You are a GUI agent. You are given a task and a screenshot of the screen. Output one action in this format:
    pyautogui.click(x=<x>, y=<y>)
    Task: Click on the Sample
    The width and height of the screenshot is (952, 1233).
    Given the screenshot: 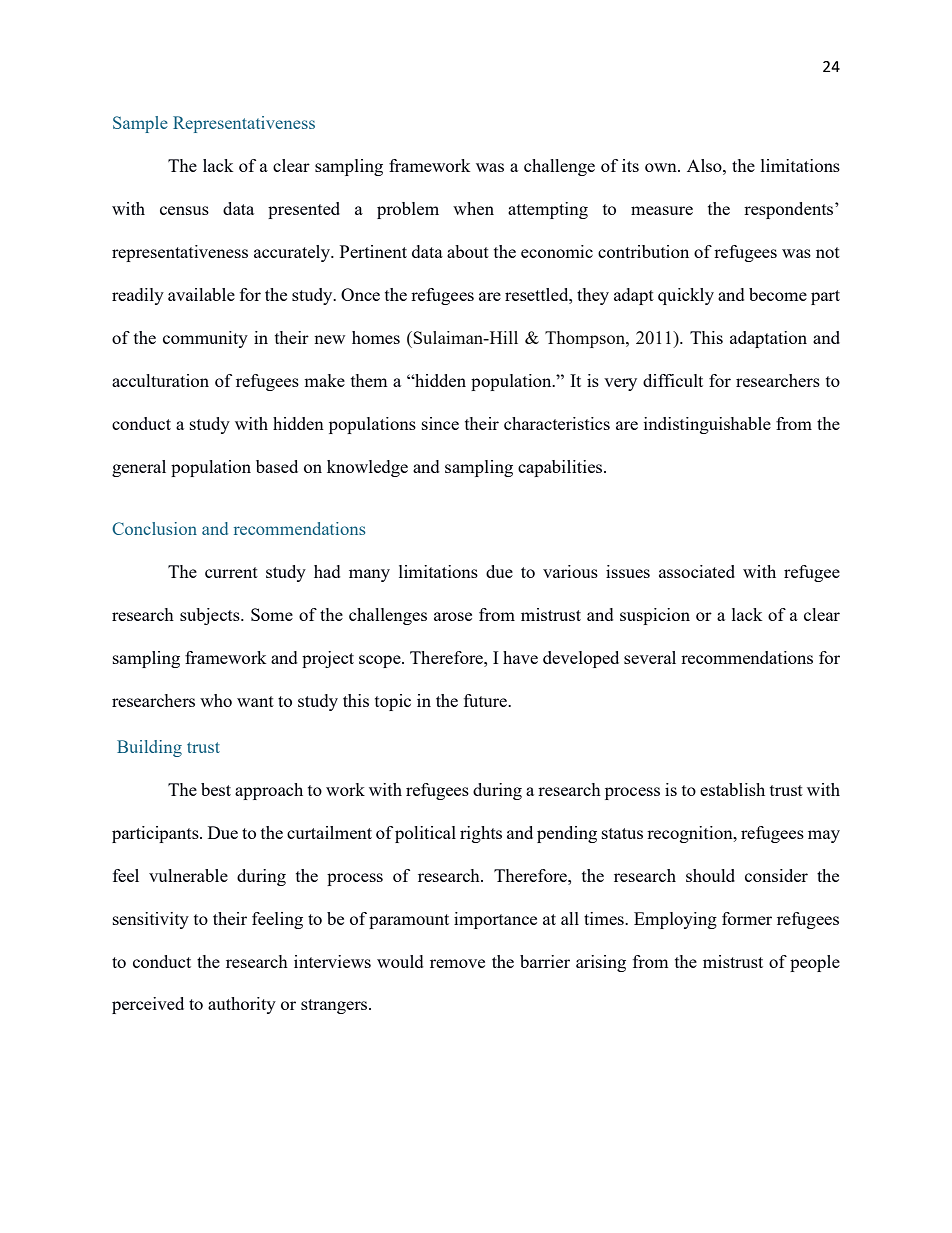 What is the action you would take?
    pyautogui.click(x=140, y=124)
